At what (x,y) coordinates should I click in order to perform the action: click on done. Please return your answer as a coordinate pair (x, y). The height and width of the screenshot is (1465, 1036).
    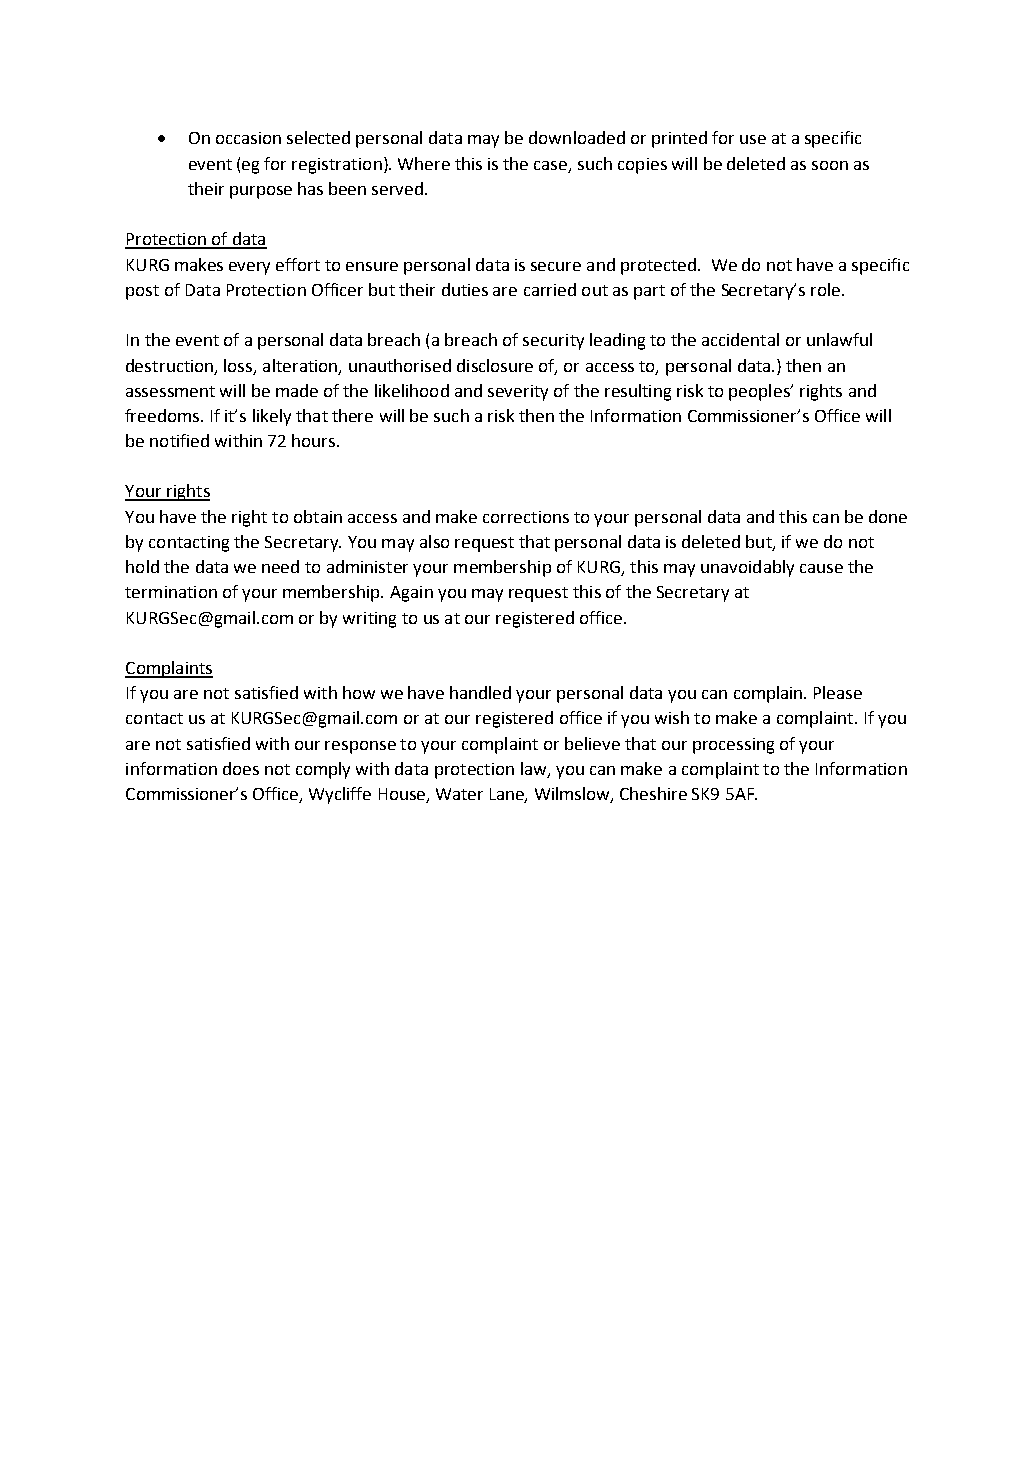
    Looking at the image, I should click on (888, 516).
